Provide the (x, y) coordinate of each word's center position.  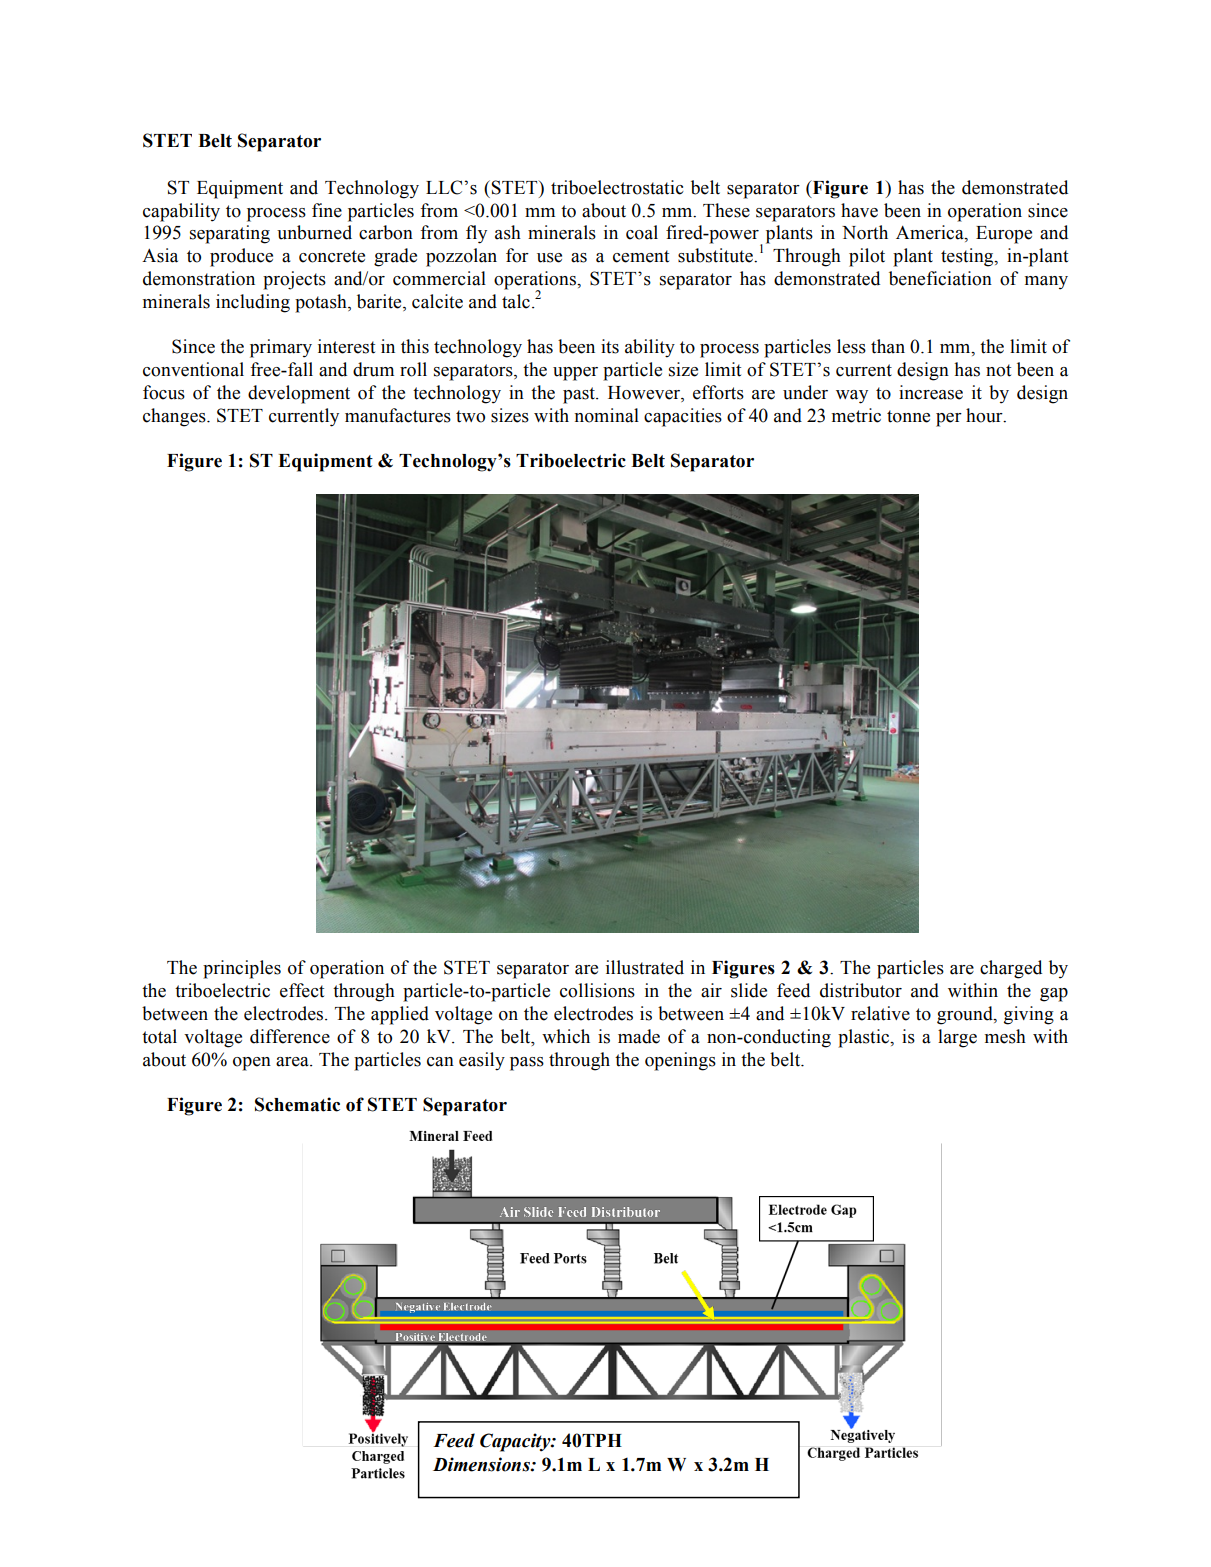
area (293, 1062)
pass (527, 1064)
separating (230, 234)
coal (642, 232)
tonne (908, 416)
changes (175, 417)
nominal (606, 415)
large (957, 1038)
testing (968, 257)
